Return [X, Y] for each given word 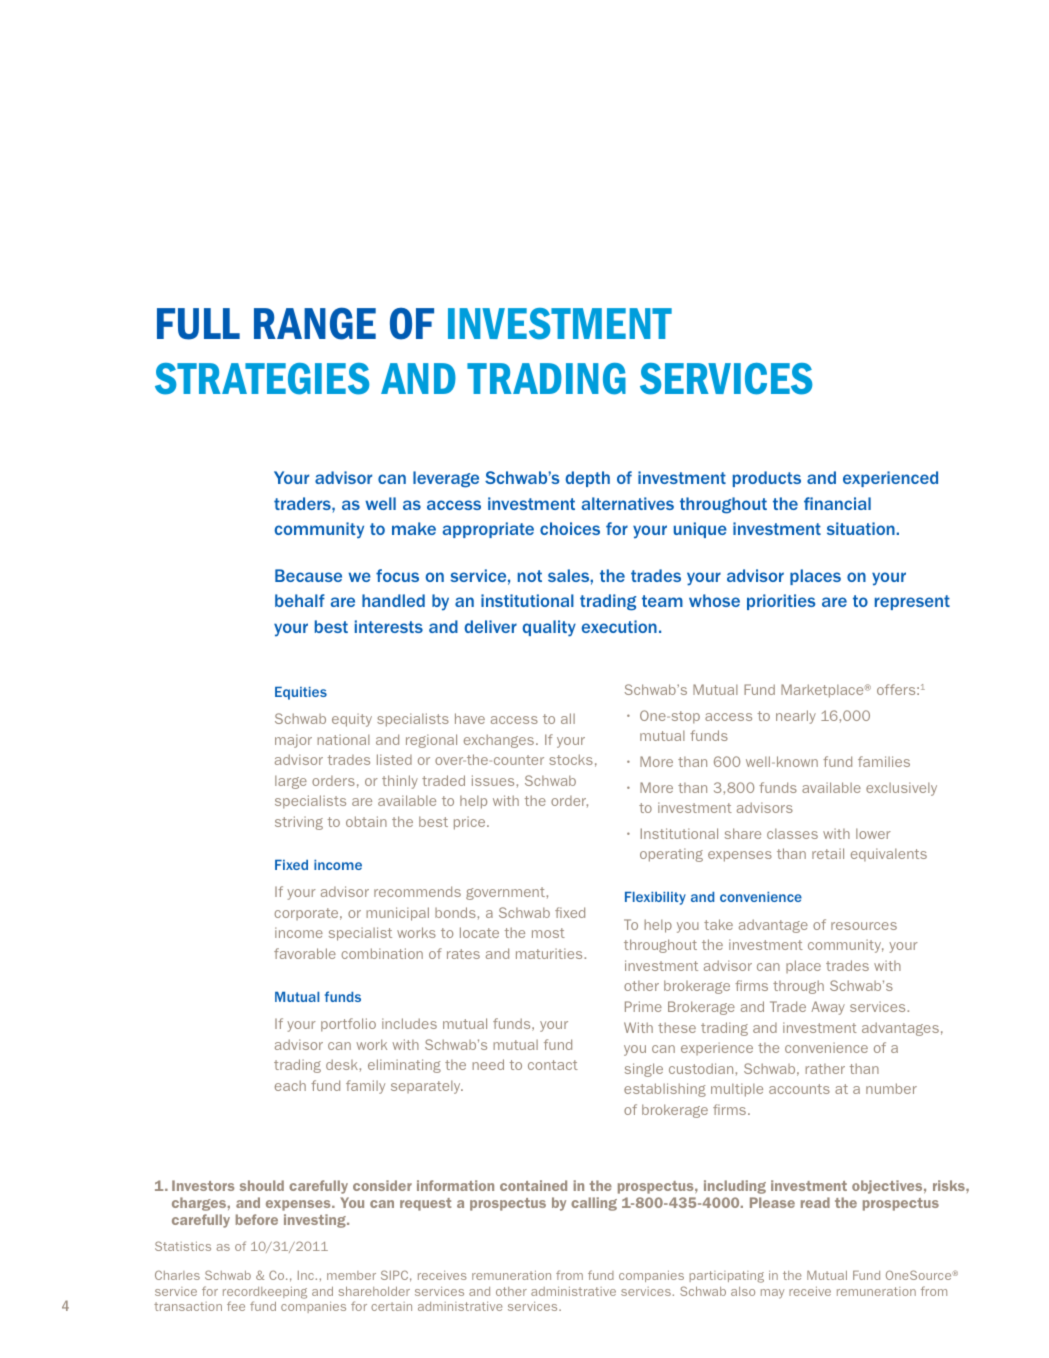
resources [864, 926]
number [891, 1088]
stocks [571, 759]
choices [570, 528]
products [767, 479]
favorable [305, 953]
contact [553, 1065]
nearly [796, 717]
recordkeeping [265, 1293]
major [293, 741]
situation [862, 528]
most [548, 933]
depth [587, 479]
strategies [262, 379]
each [290, 1085]
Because [308, 575]
